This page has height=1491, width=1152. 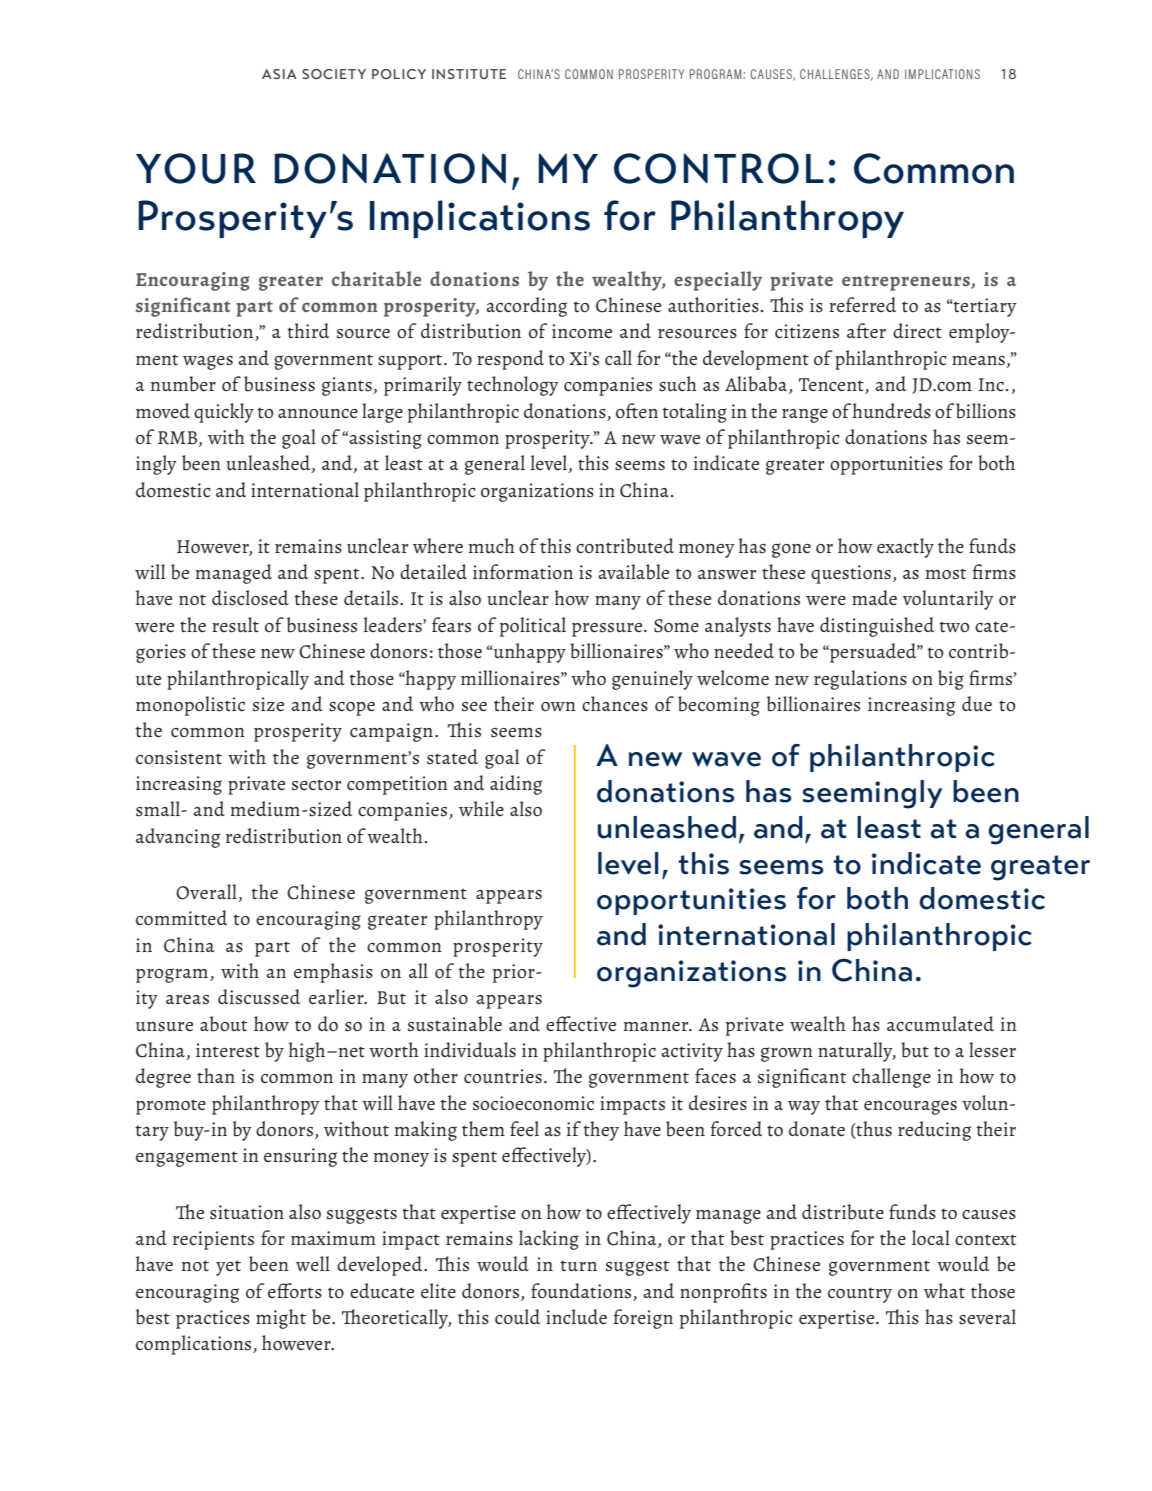 I want to click on discussed, so click(x=259, y=997).
